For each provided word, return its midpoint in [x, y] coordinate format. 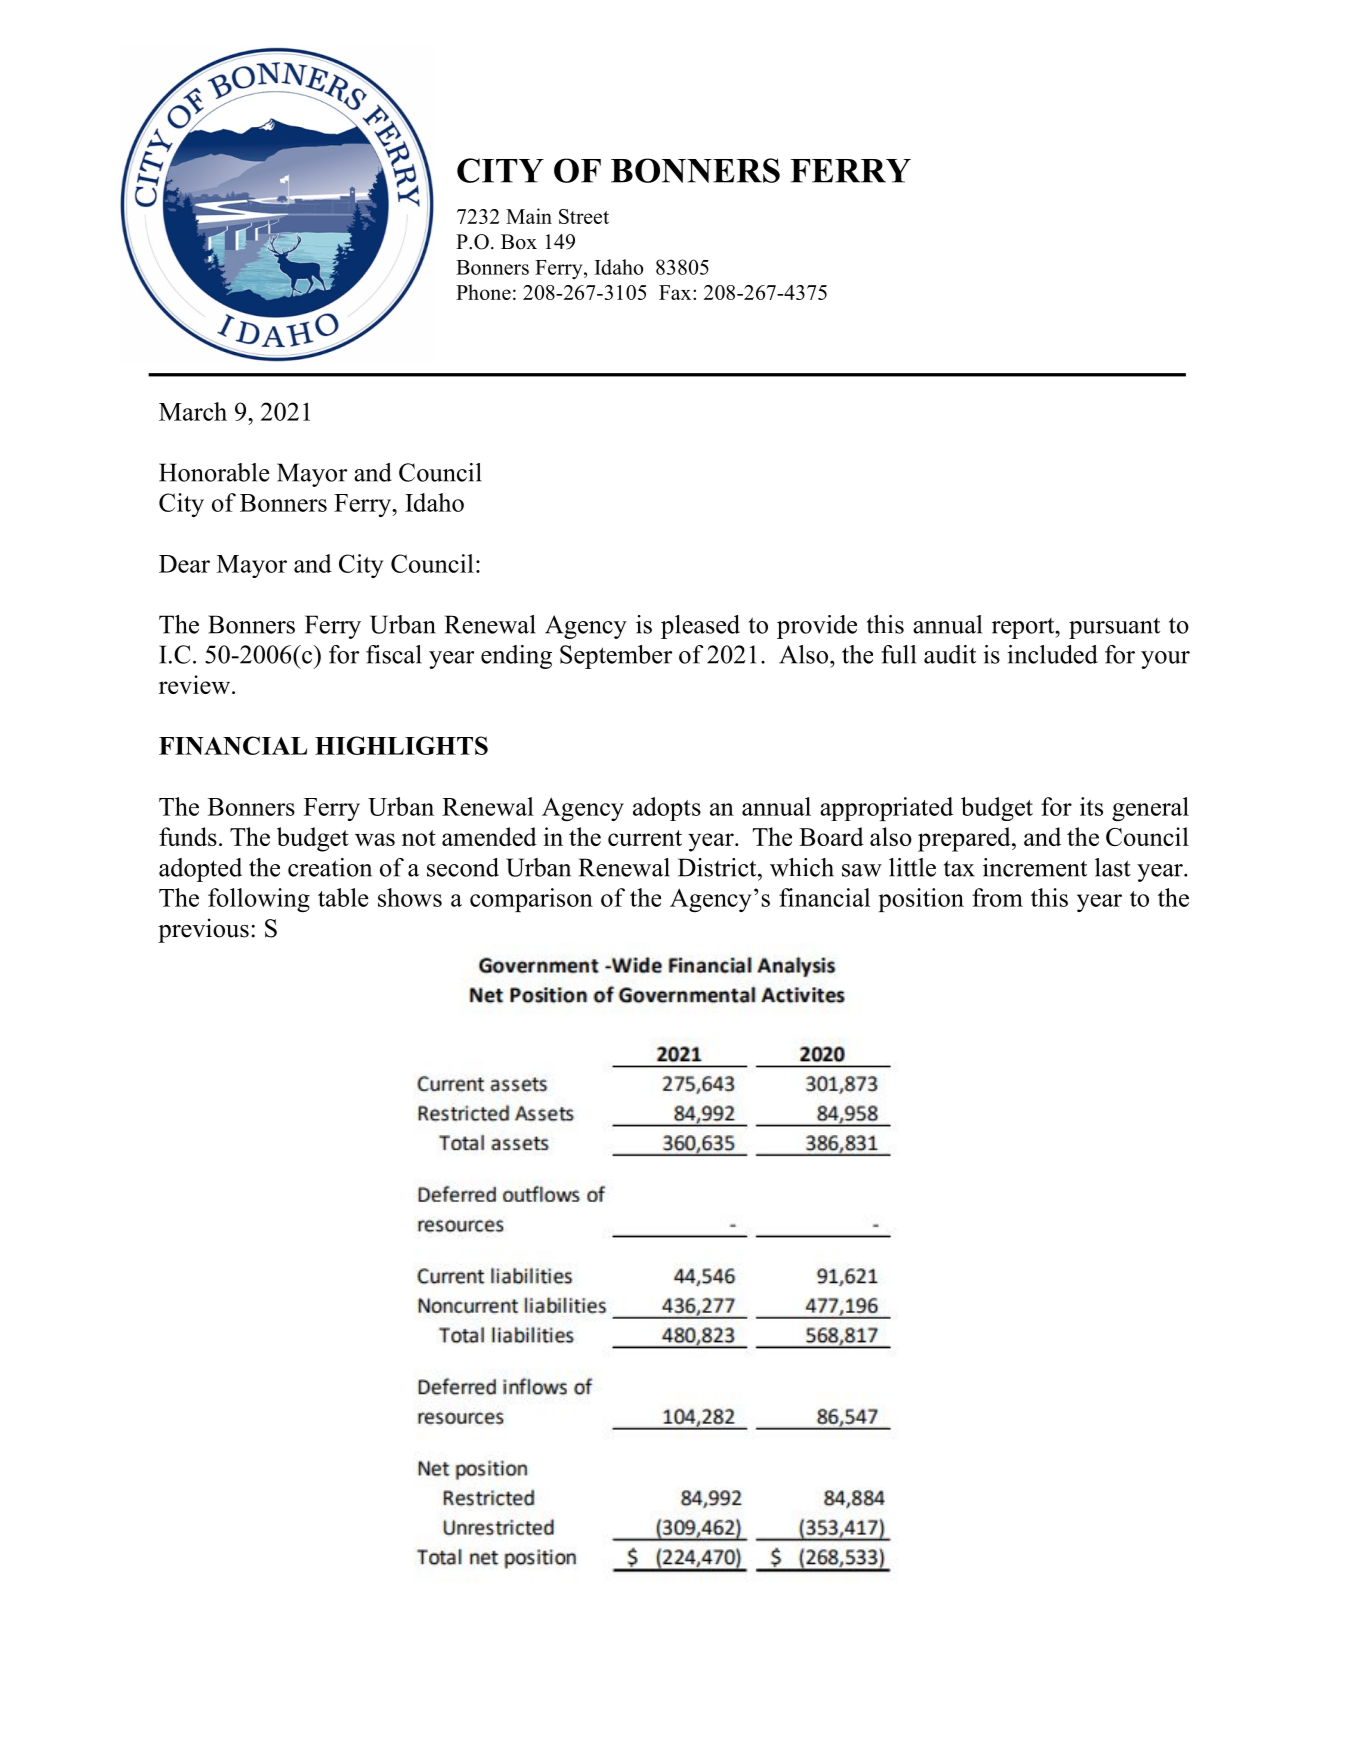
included [1052, 654]
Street [584, 216]
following [259, 900]
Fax [676, 292]
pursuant [1114, 628]
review [196, 684]
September [616, 657]
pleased [700, 627]
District [718, 867]
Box [519, 242]
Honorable [214, 472]
